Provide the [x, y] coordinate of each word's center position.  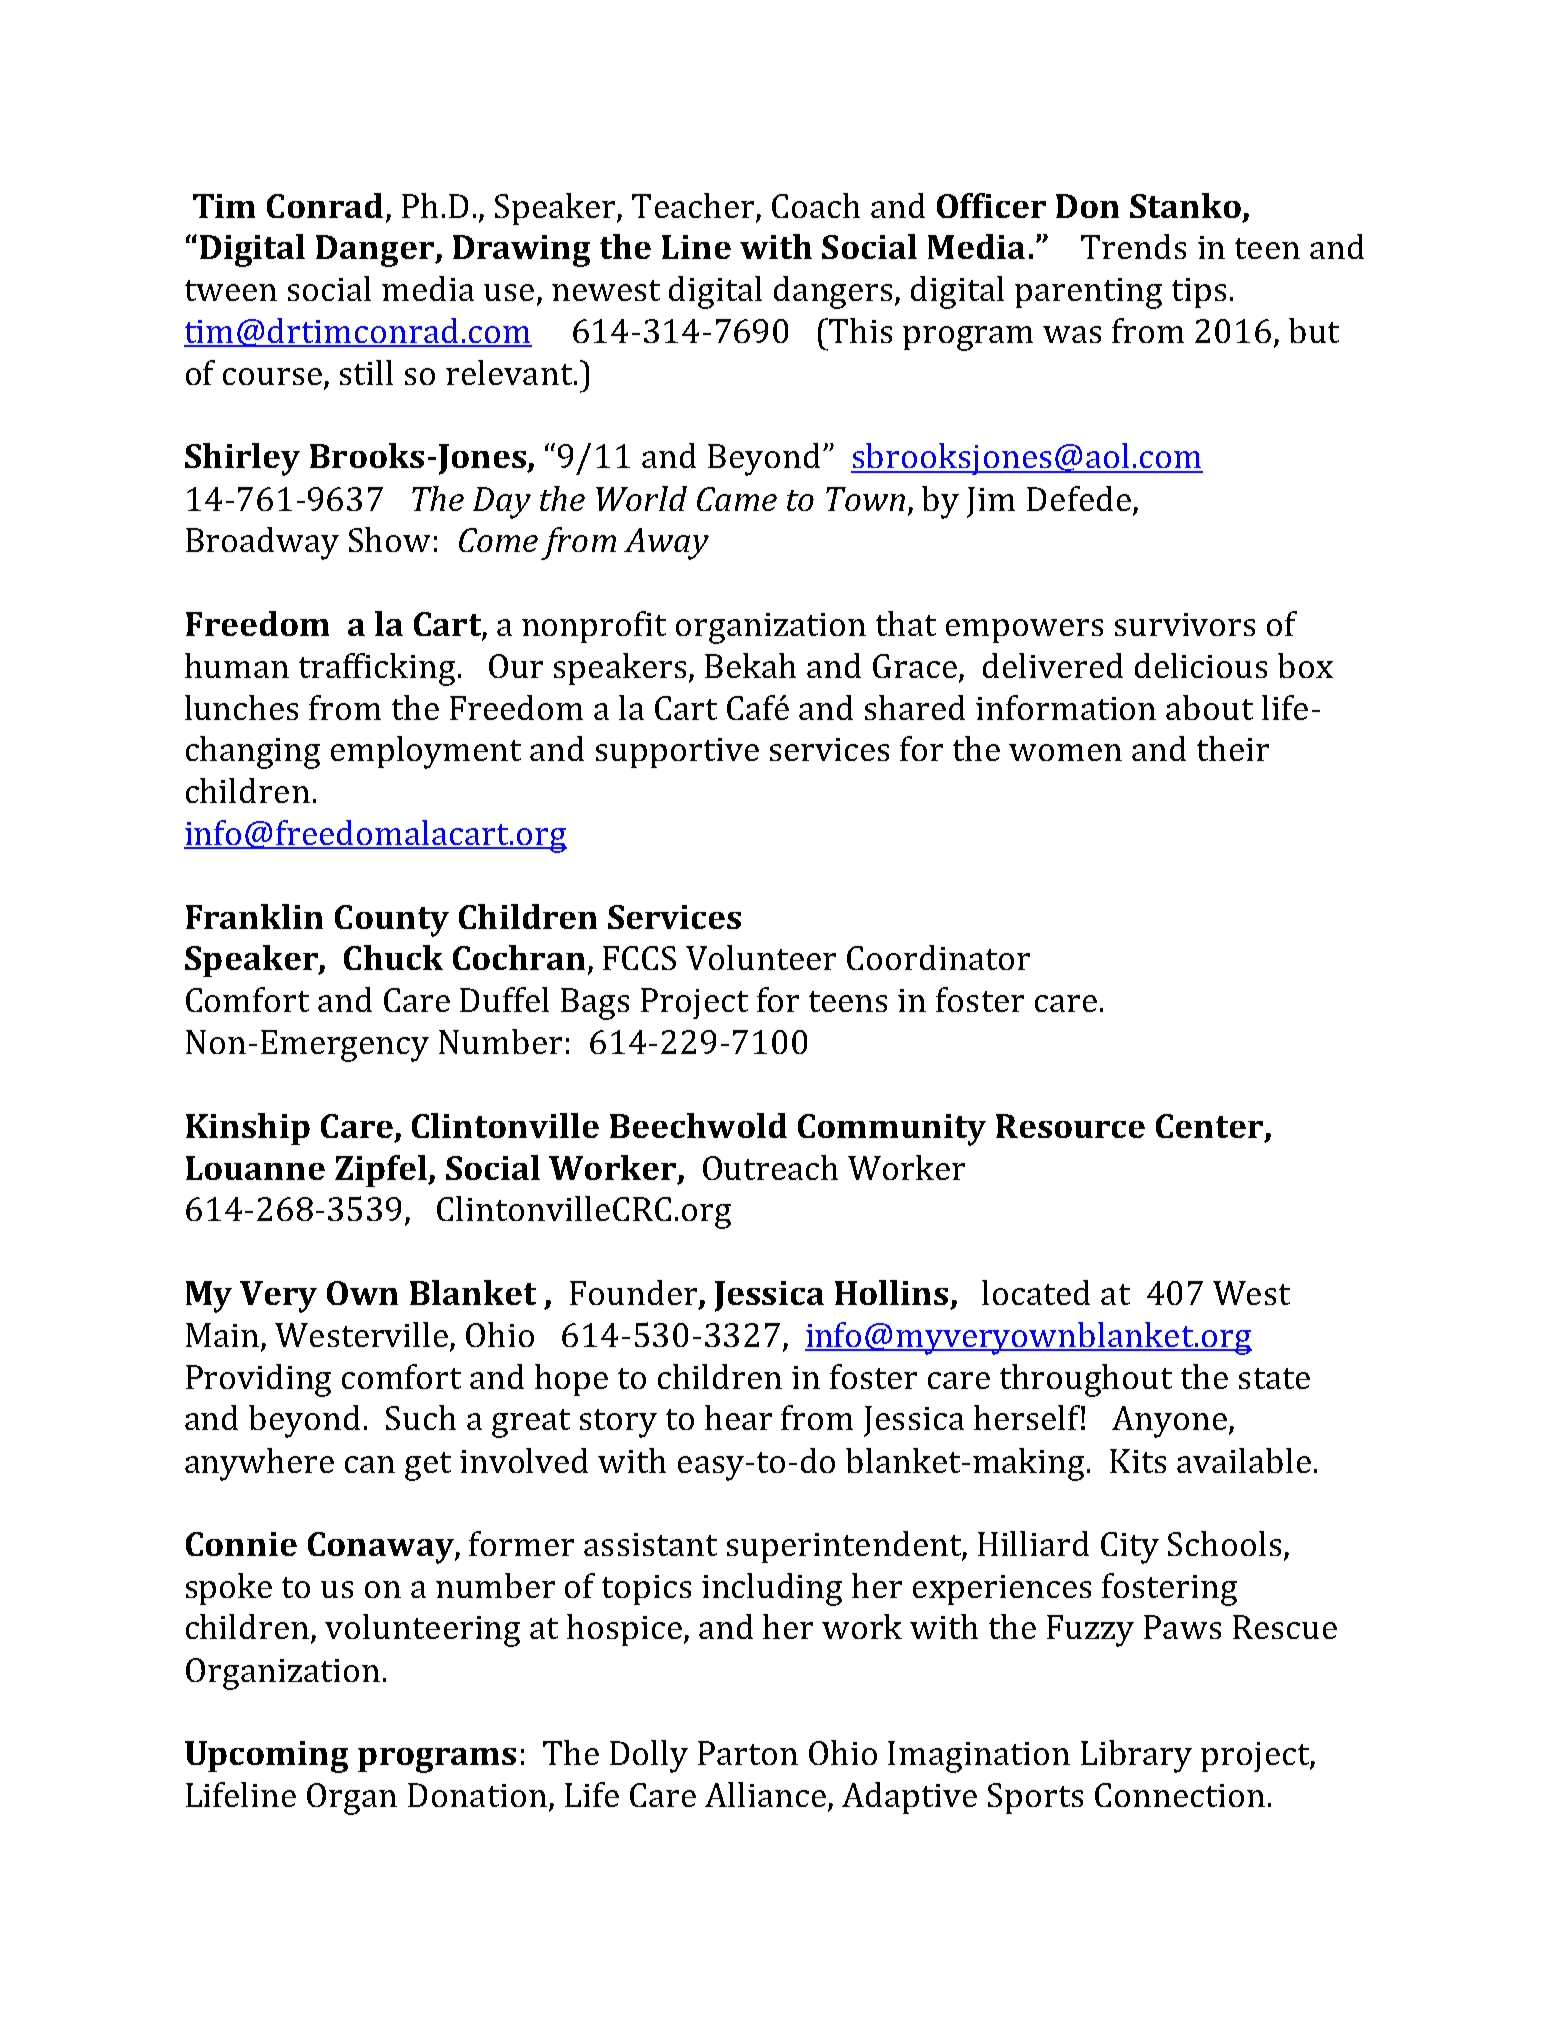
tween [231, 290]
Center [1211, 1127]
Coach [816, 205]
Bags [595, 1004]
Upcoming [266, 1757]
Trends [1133, 246]
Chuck [393, 957]
